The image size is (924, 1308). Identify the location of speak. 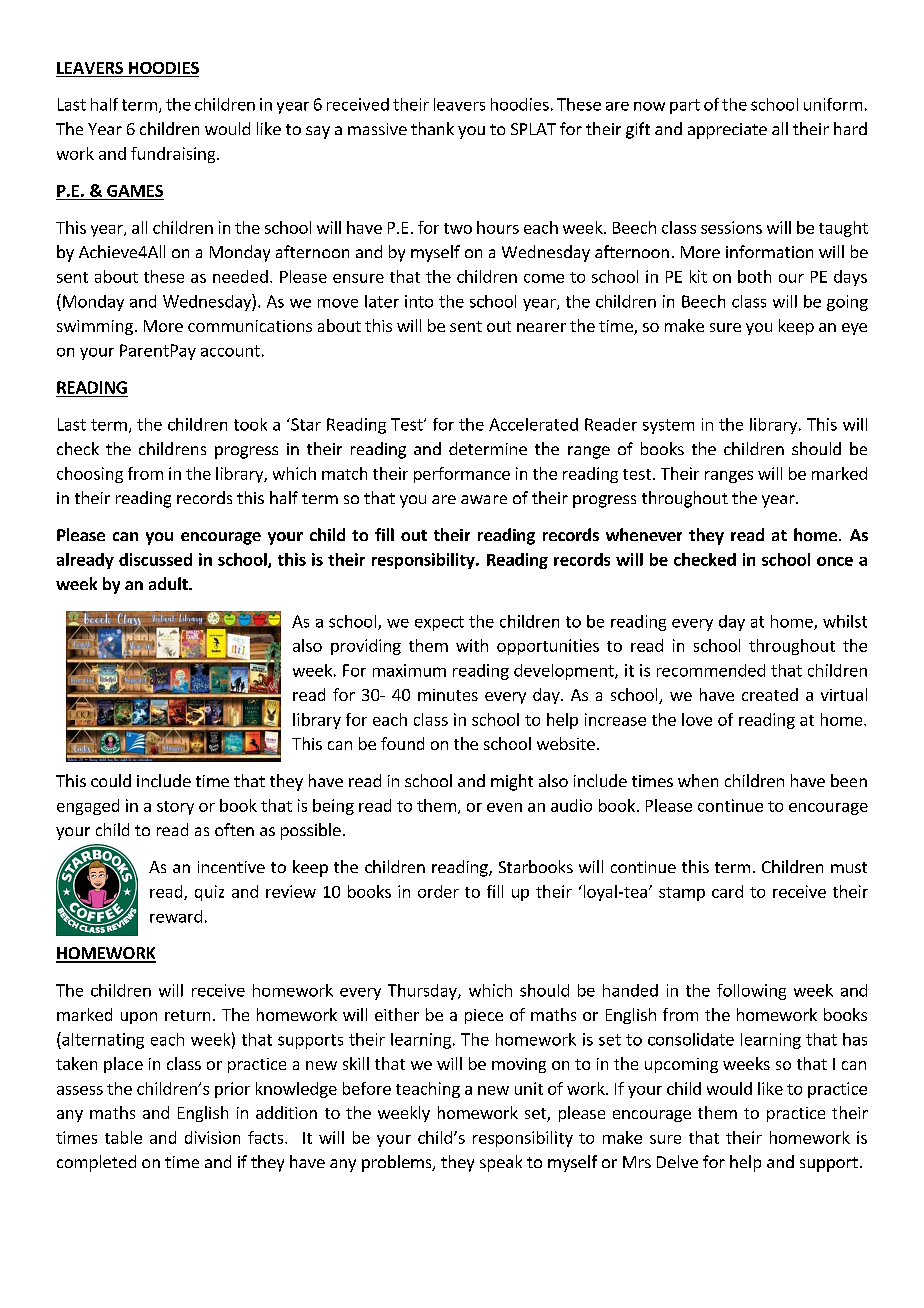
(501, 1163).
